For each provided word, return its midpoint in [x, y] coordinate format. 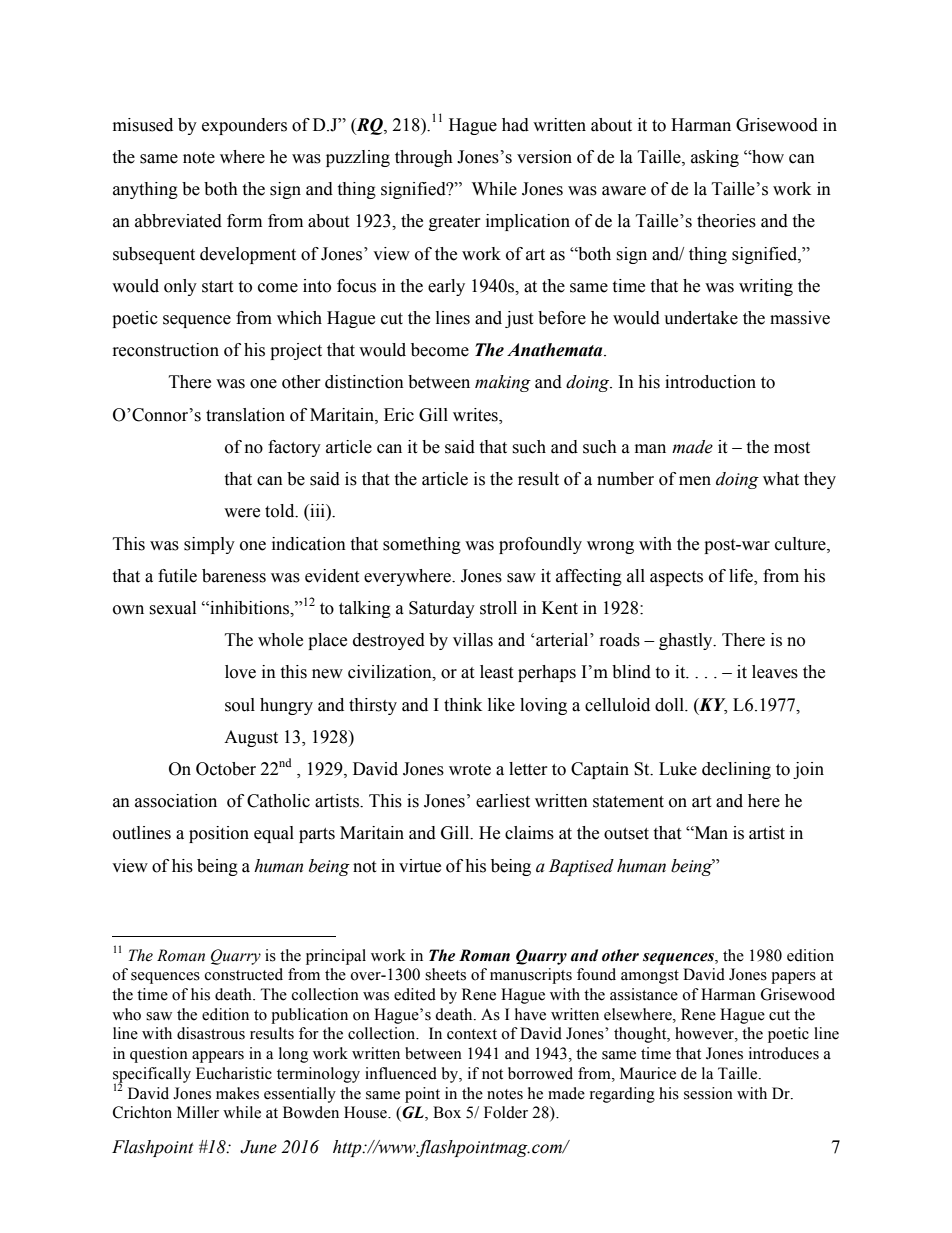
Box [447, 1112]
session [708, 1093]
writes [476, 415]
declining [736, 770]
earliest [503, 801]
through [424, 158]
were [242, 513]
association [176, 801]
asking [715, 158]
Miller [198, 1112]
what [781, 479]
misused [143, 125]
